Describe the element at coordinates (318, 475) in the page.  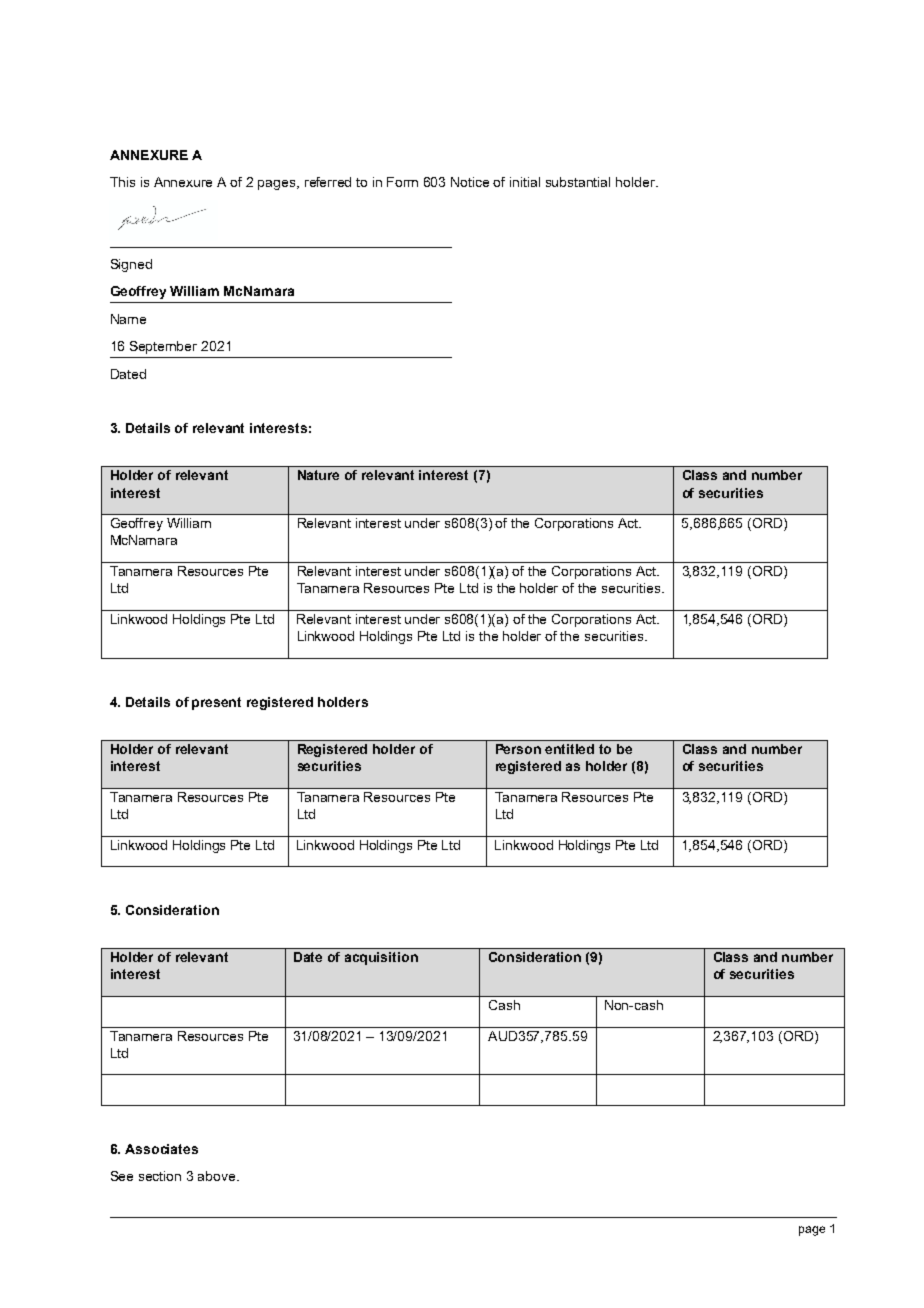
I see `Nature` at that location.
